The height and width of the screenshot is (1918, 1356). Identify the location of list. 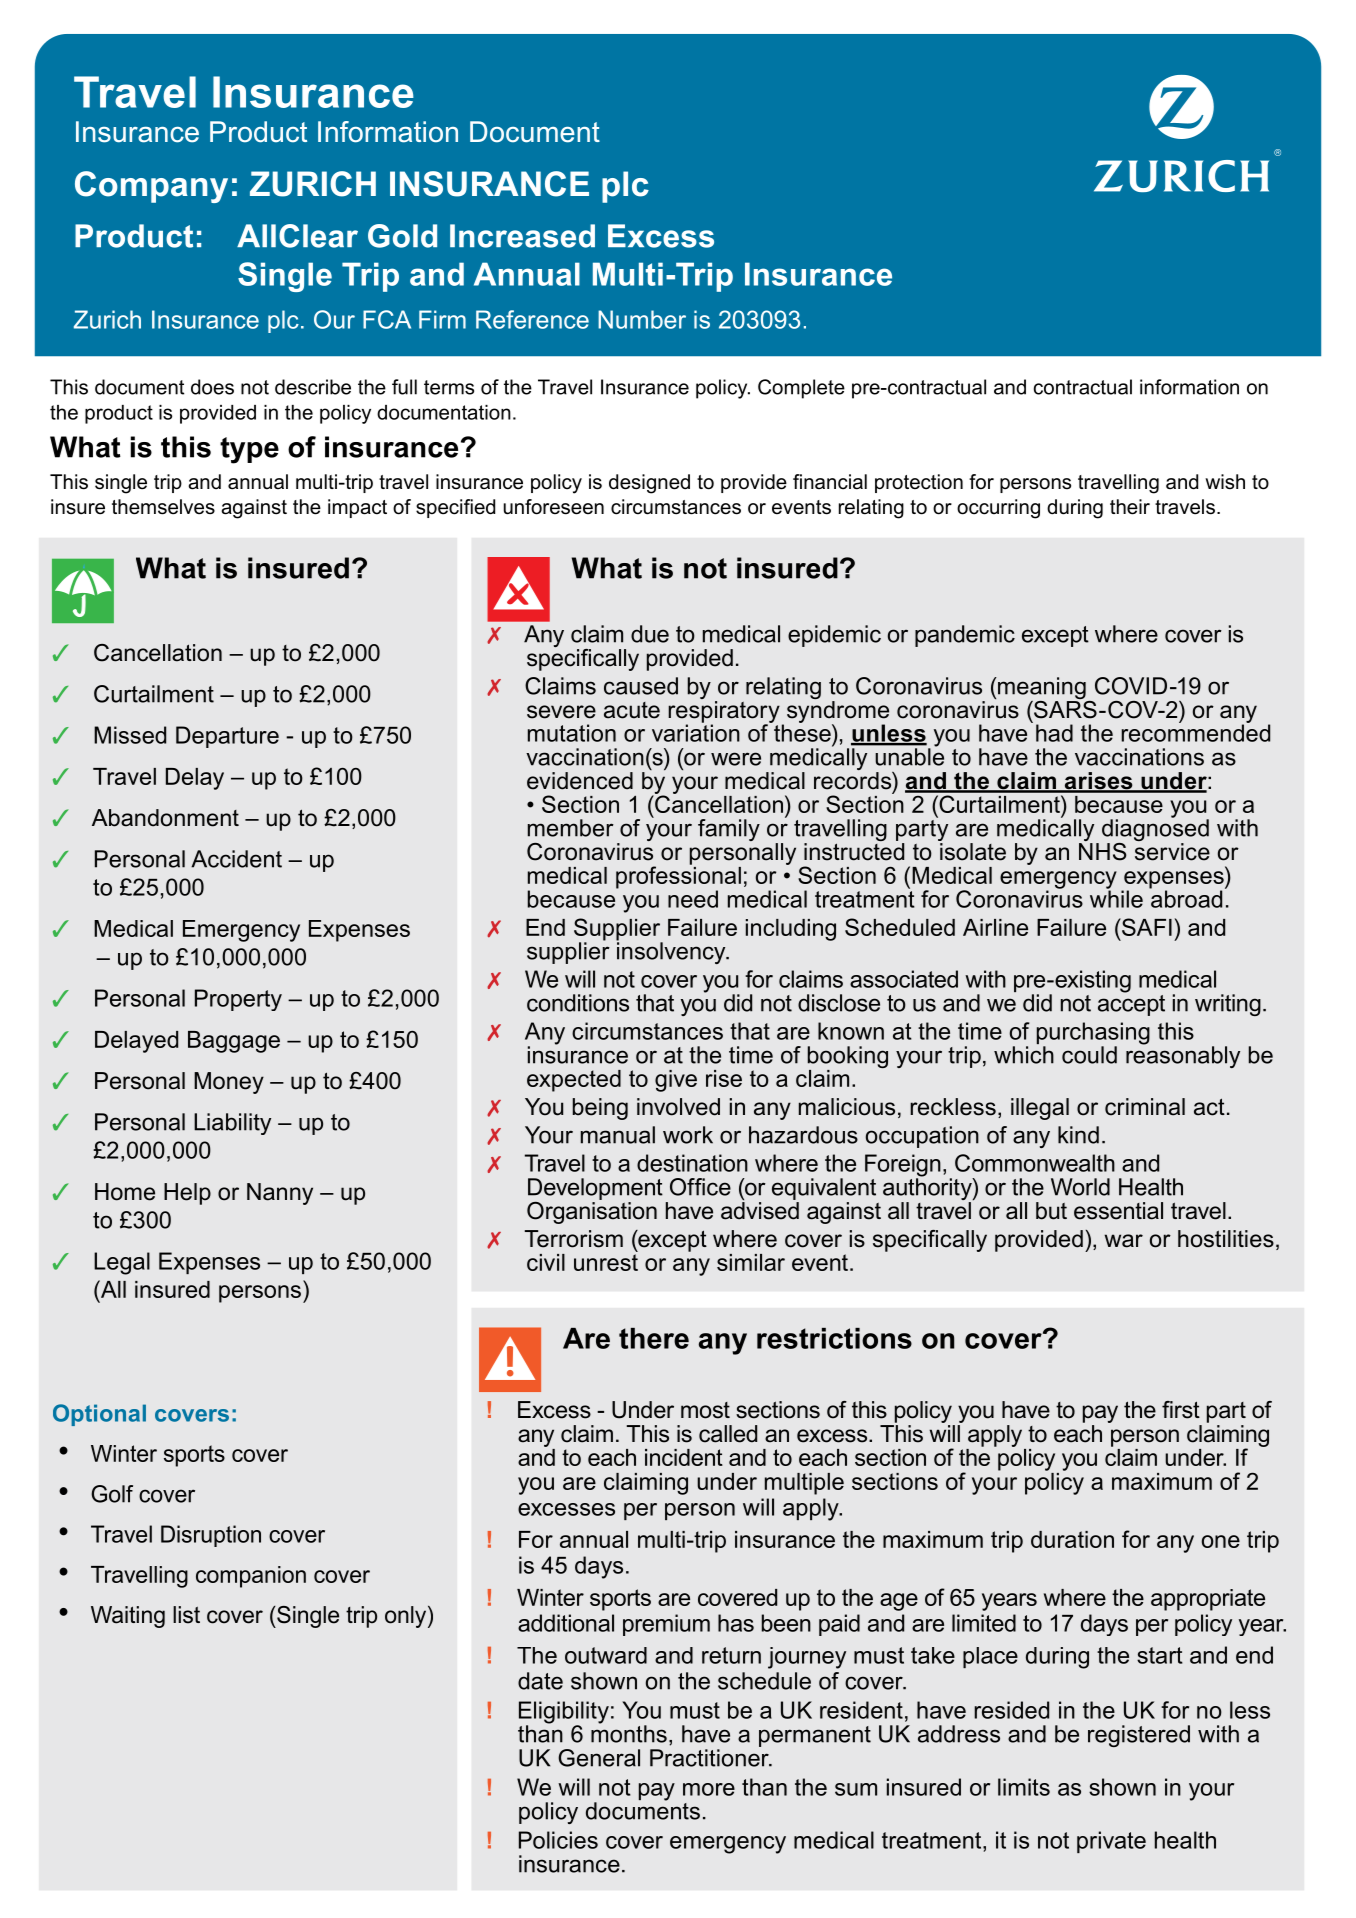
(186, 1615).
